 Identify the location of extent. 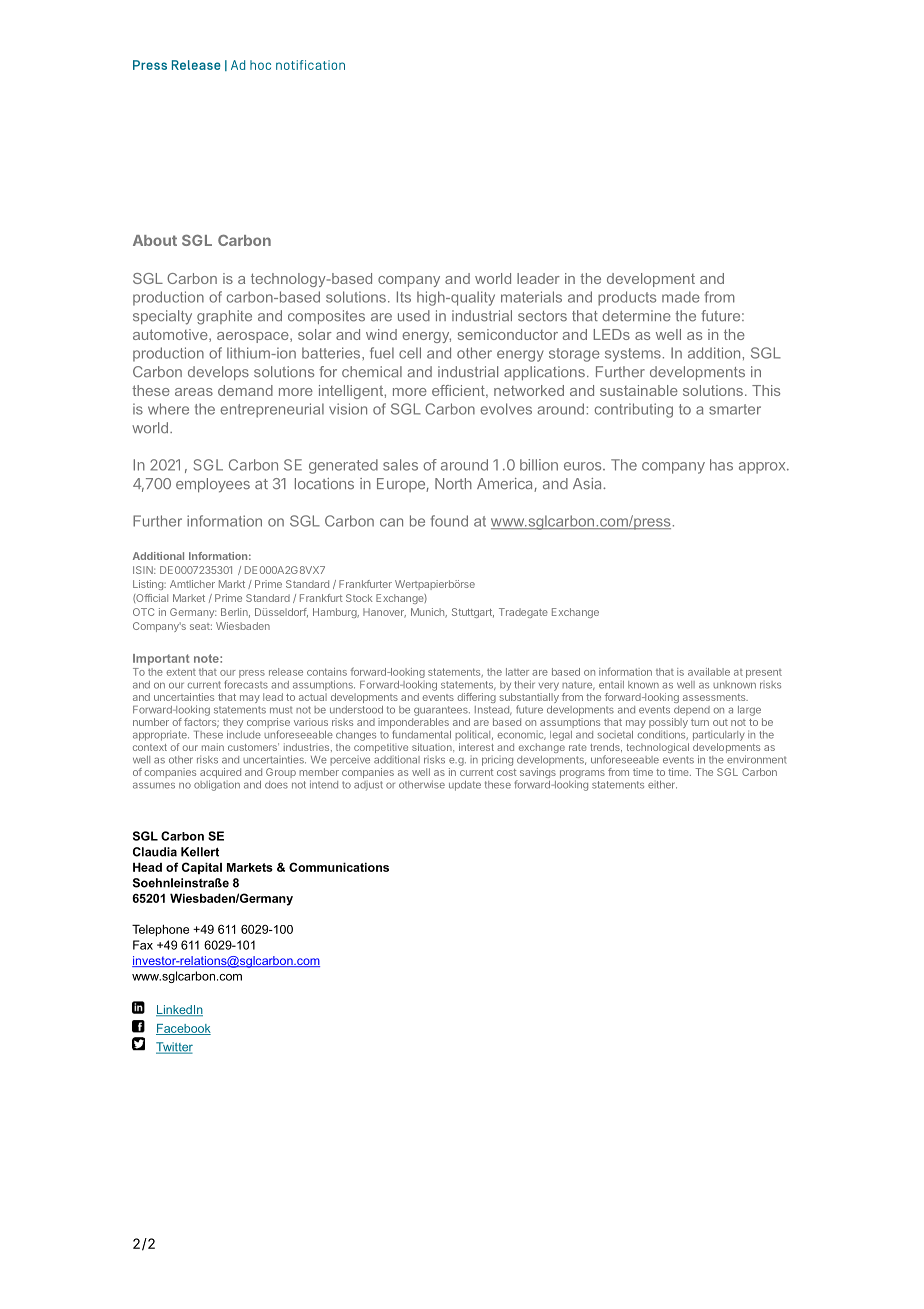
(181, 672).
